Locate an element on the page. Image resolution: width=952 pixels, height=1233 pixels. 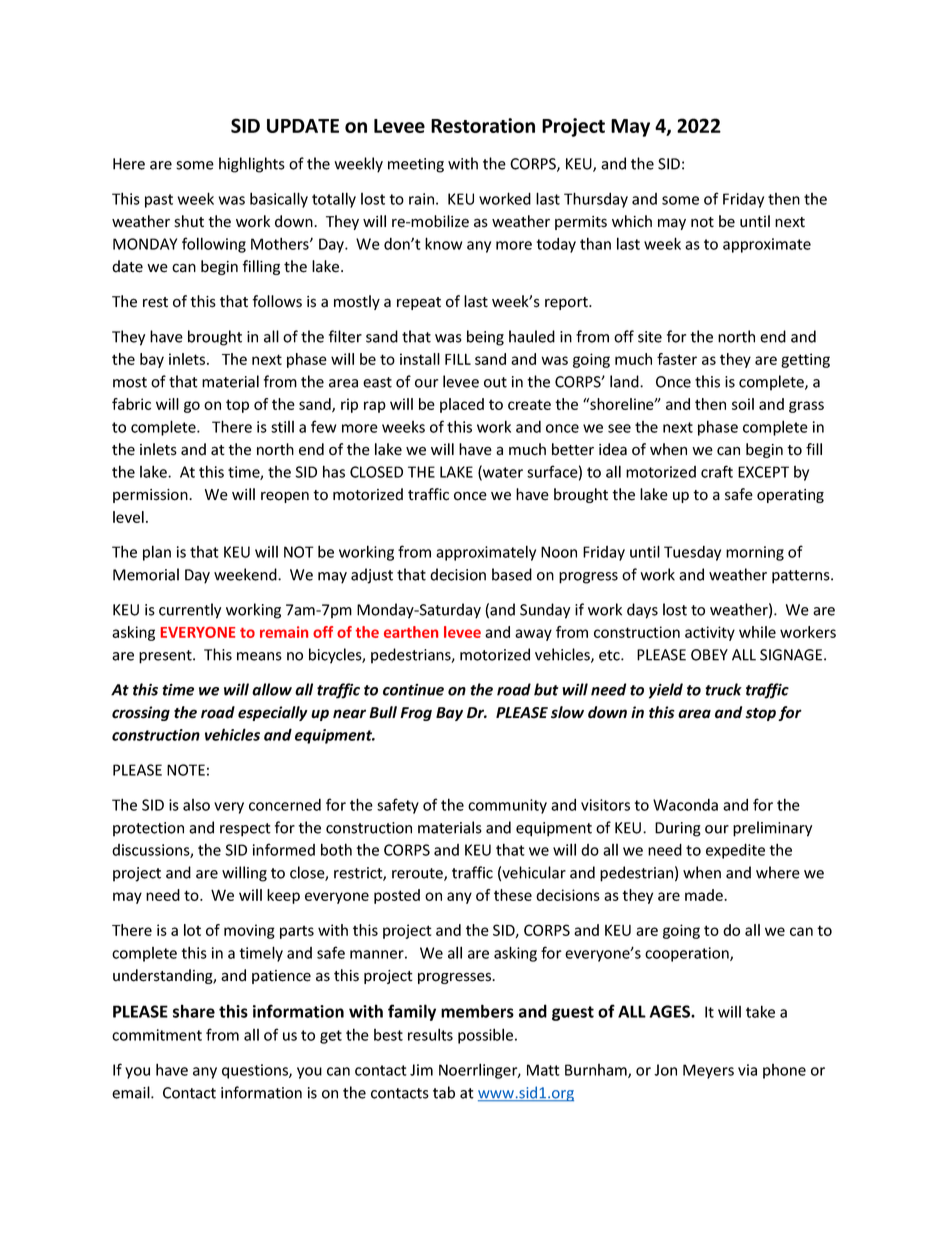
community is located at coordinates (507, 806).
